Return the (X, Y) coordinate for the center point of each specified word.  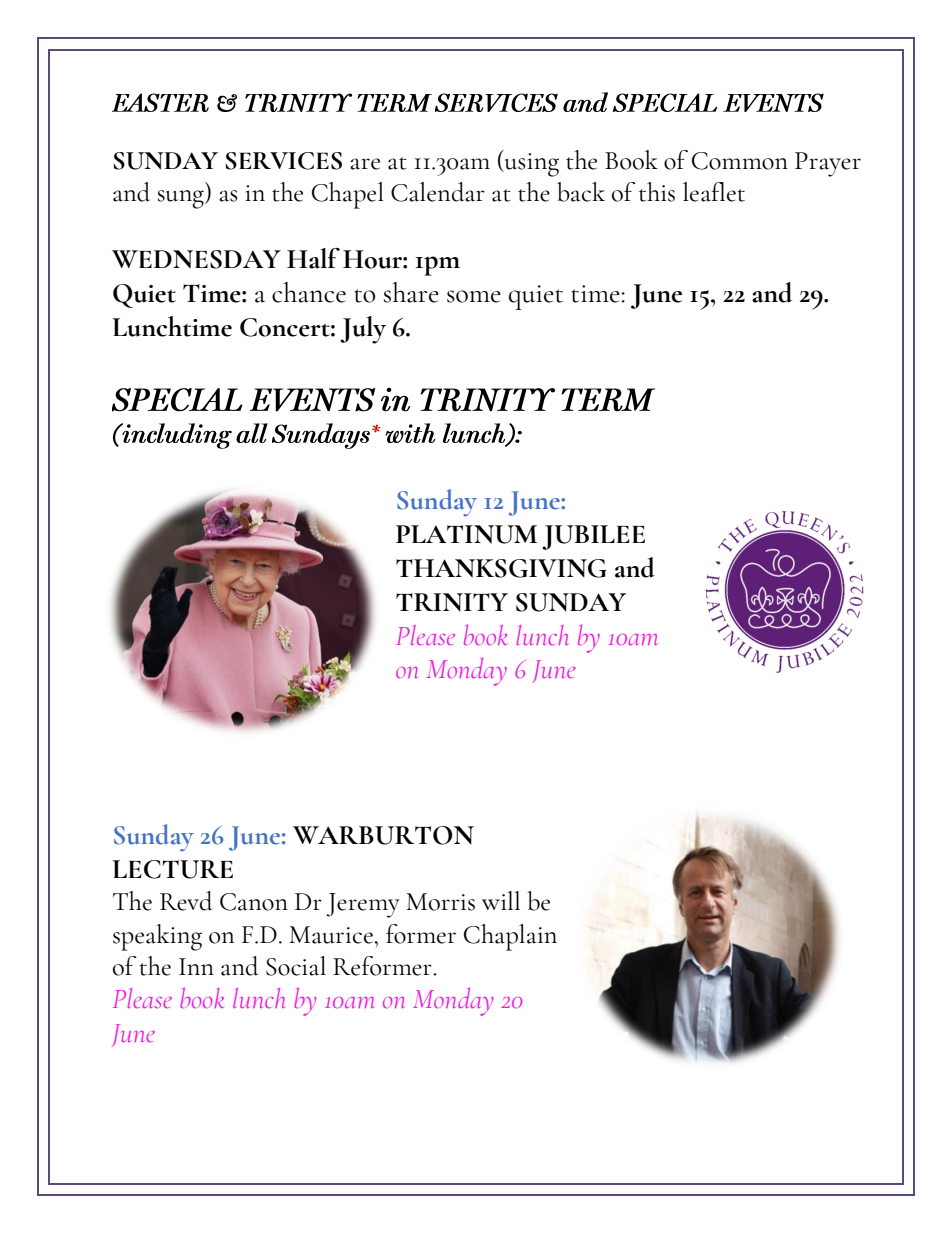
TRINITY (452, 602)
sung (182, 199)
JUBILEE (593, 537)
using (530, 163)
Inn (196, 966)
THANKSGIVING (501, 568)
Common (740, 161)
